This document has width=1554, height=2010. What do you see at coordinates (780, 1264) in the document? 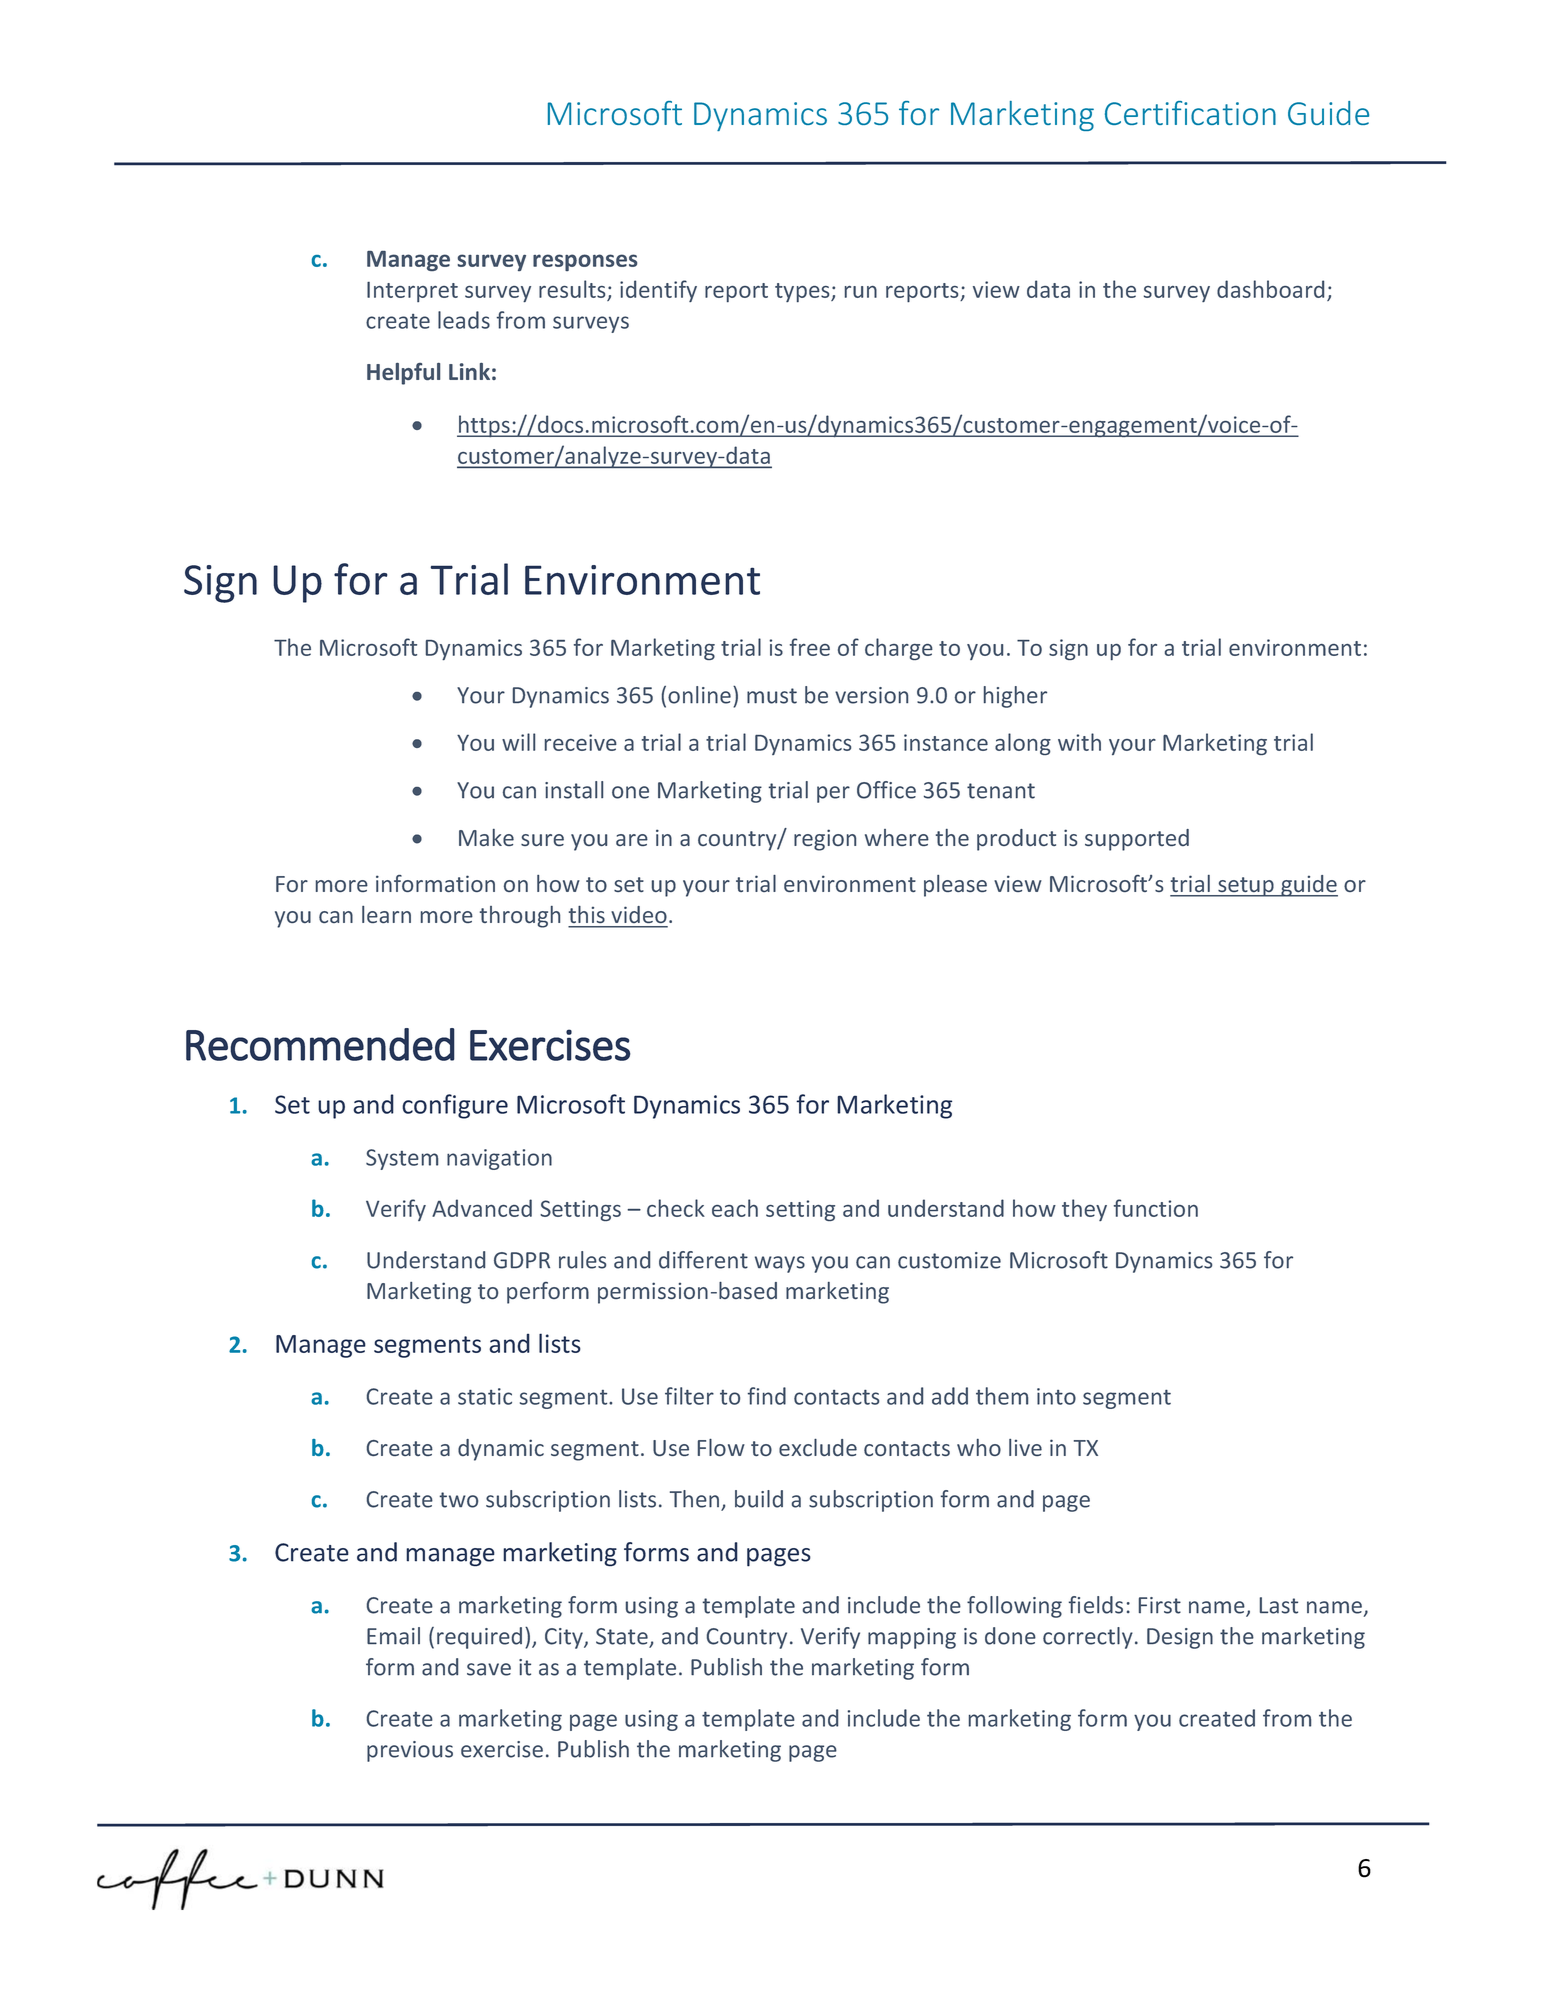
I see `ways` at bounding box center [780, 1264].
